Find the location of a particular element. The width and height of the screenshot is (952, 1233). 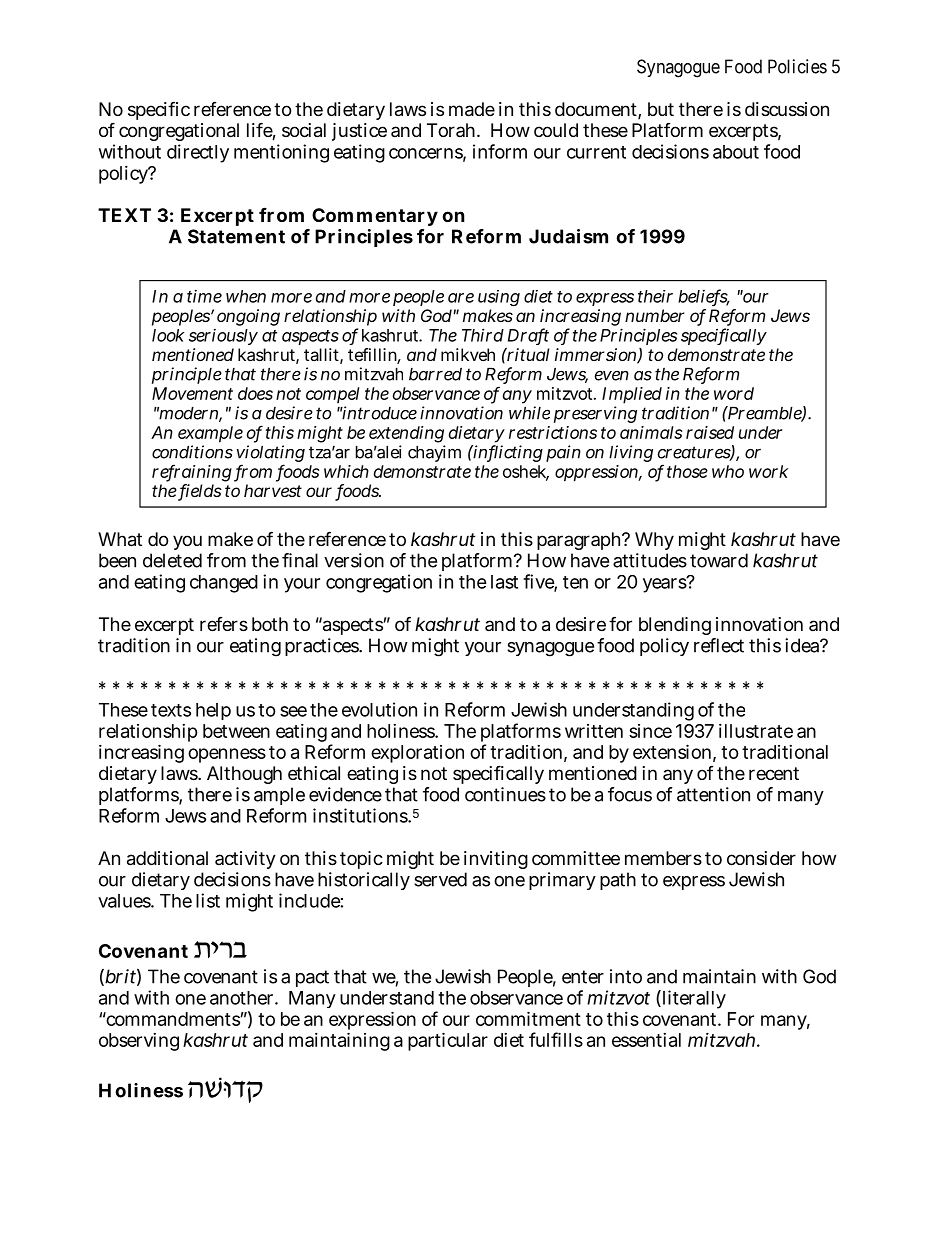

directly is located at coordinates (198, 153).
